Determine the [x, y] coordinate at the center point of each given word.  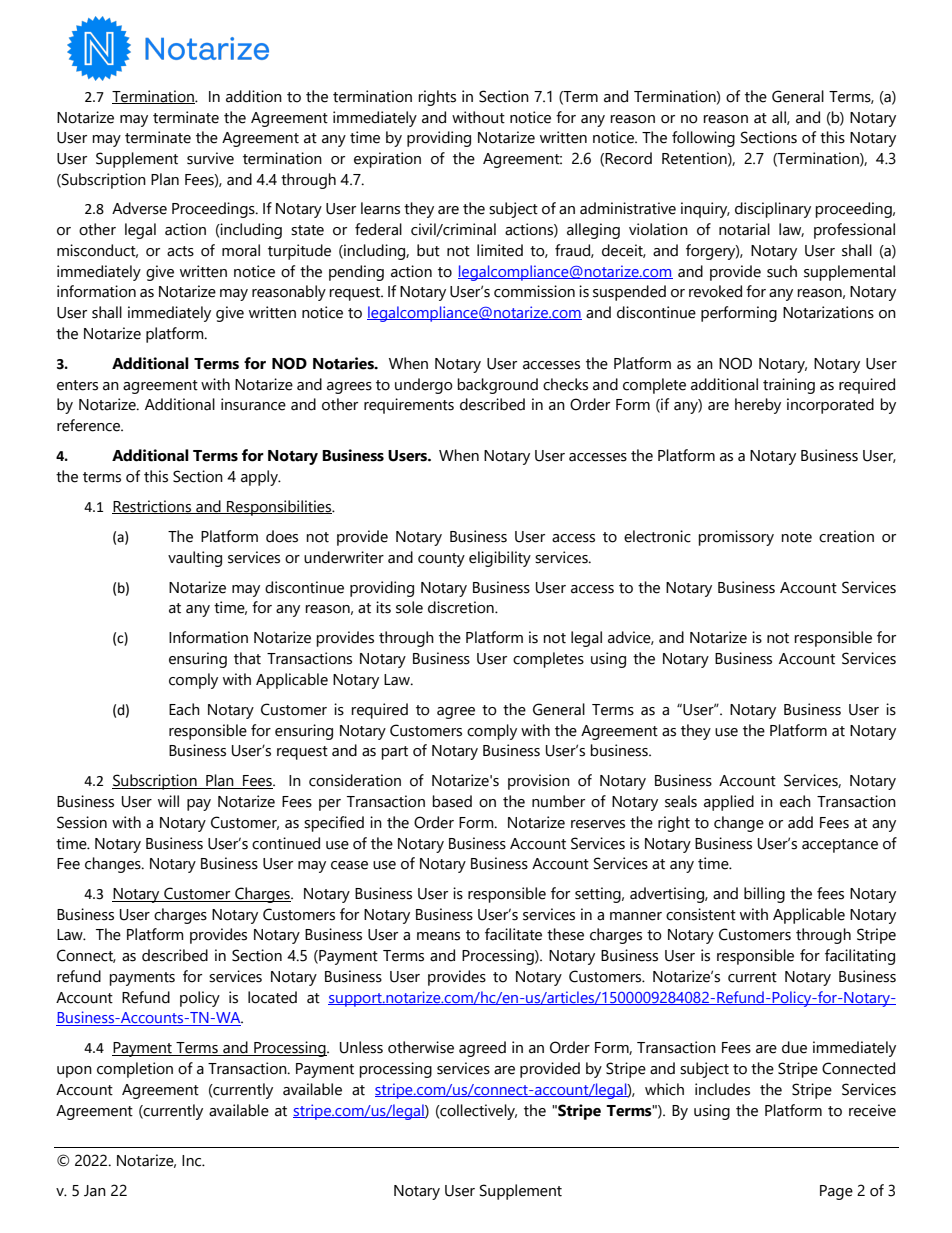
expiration [387, 160]
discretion [462, 607]
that [247, 658]
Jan [95, 1191]
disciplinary [773, 210]
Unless [361, 1047]
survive [210, 158]
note [796, 537]
